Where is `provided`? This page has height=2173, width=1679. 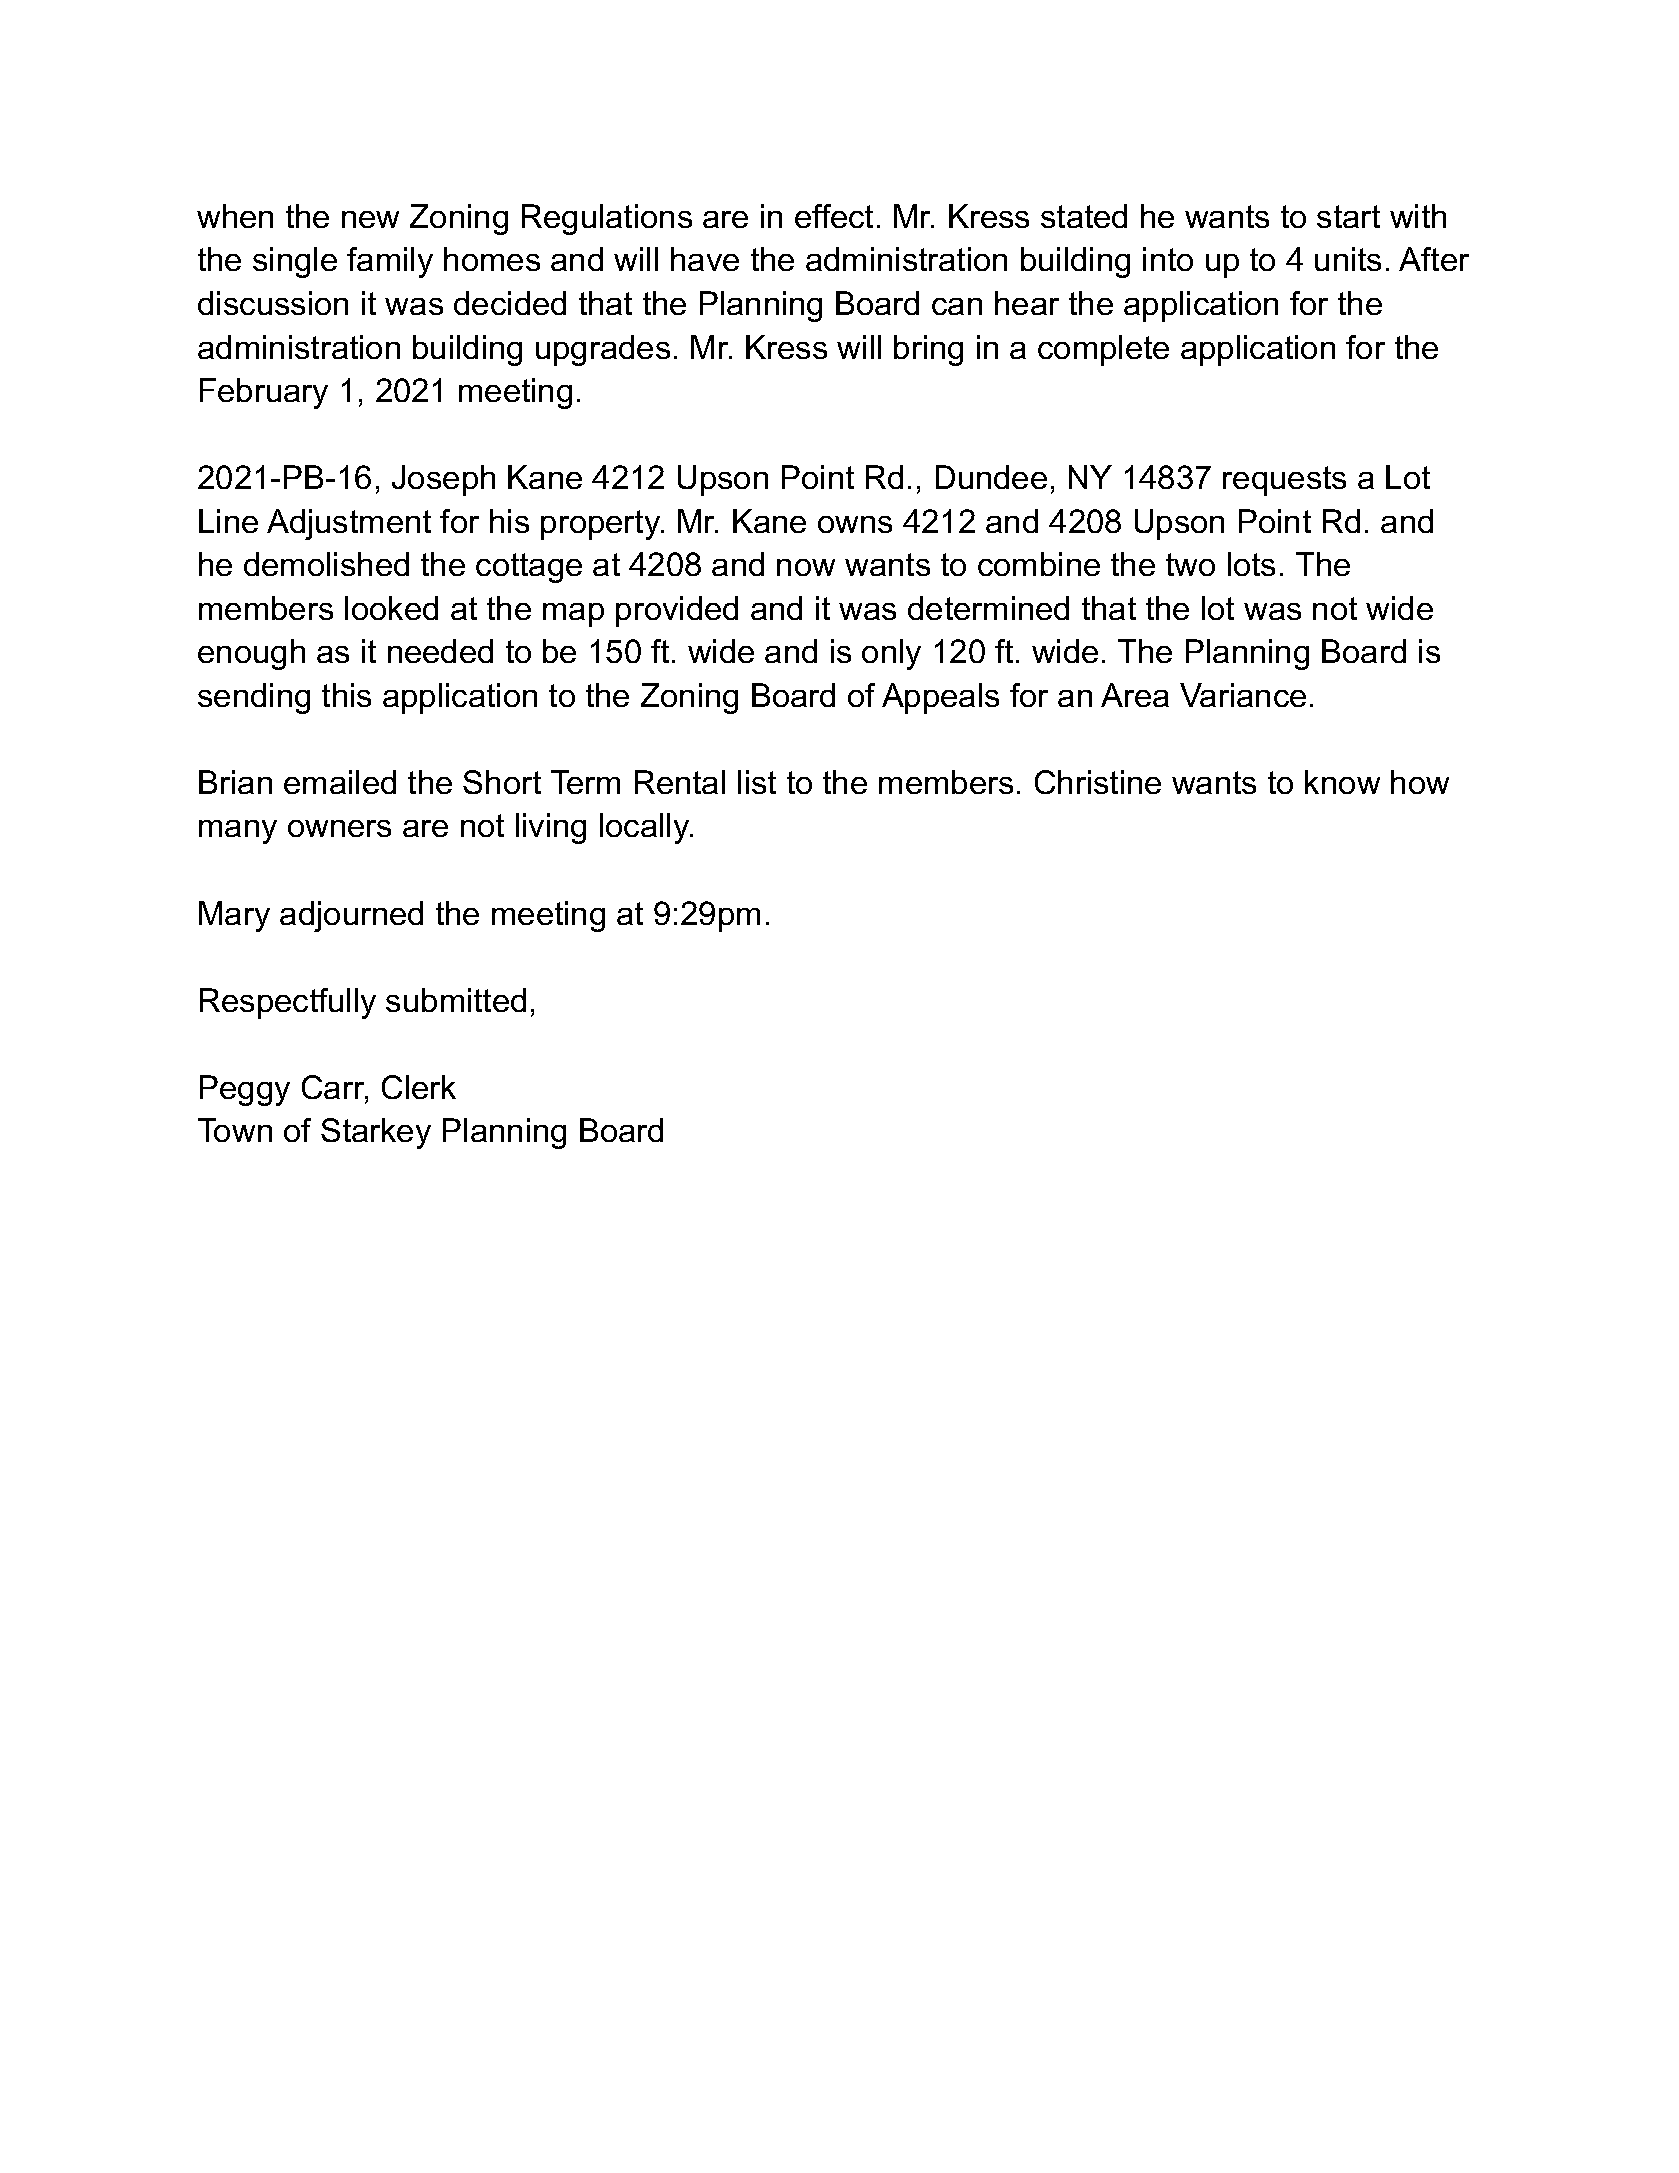 provided is located at coordinates (677, 611).
